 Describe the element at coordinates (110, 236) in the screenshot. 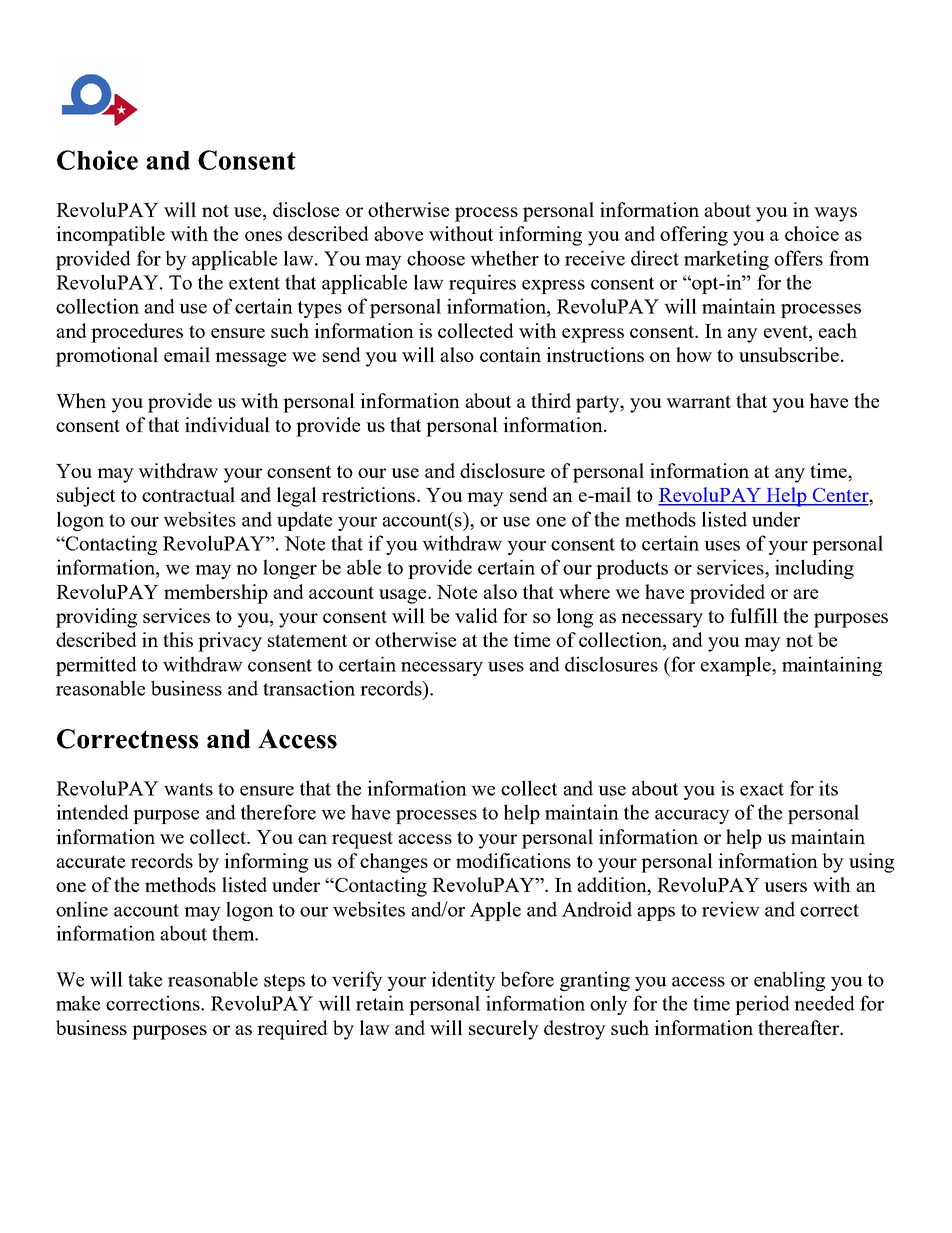

I see `incompatible` at that location.
